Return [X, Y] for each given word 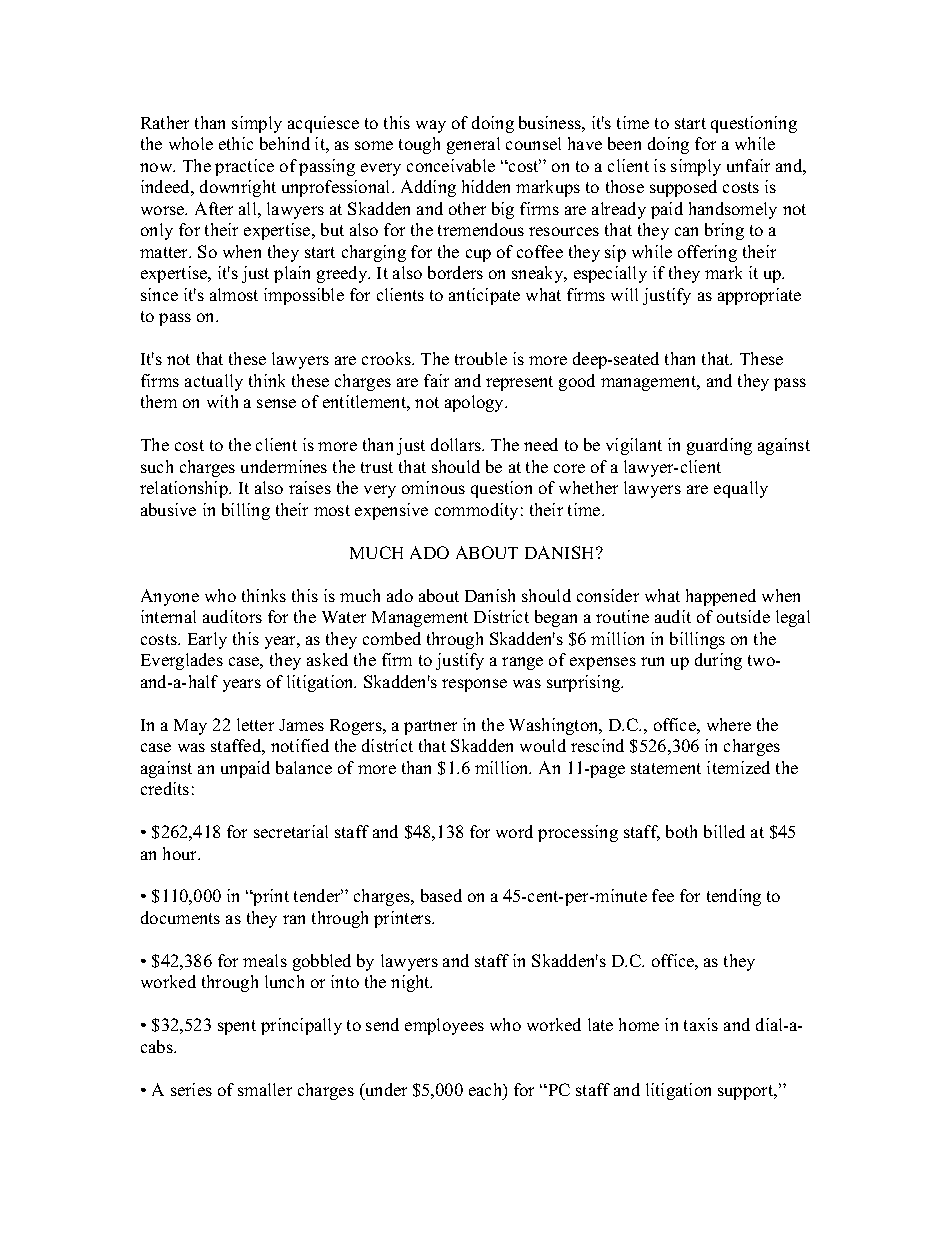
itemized [738, 767]
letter [255, 724]
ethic [236, 143]
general [473, 145]
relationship [185, 489]
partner [430, 727]
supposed [683, 188]
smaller [265, 1089]
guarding [719, 446]
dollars [457, 444]
